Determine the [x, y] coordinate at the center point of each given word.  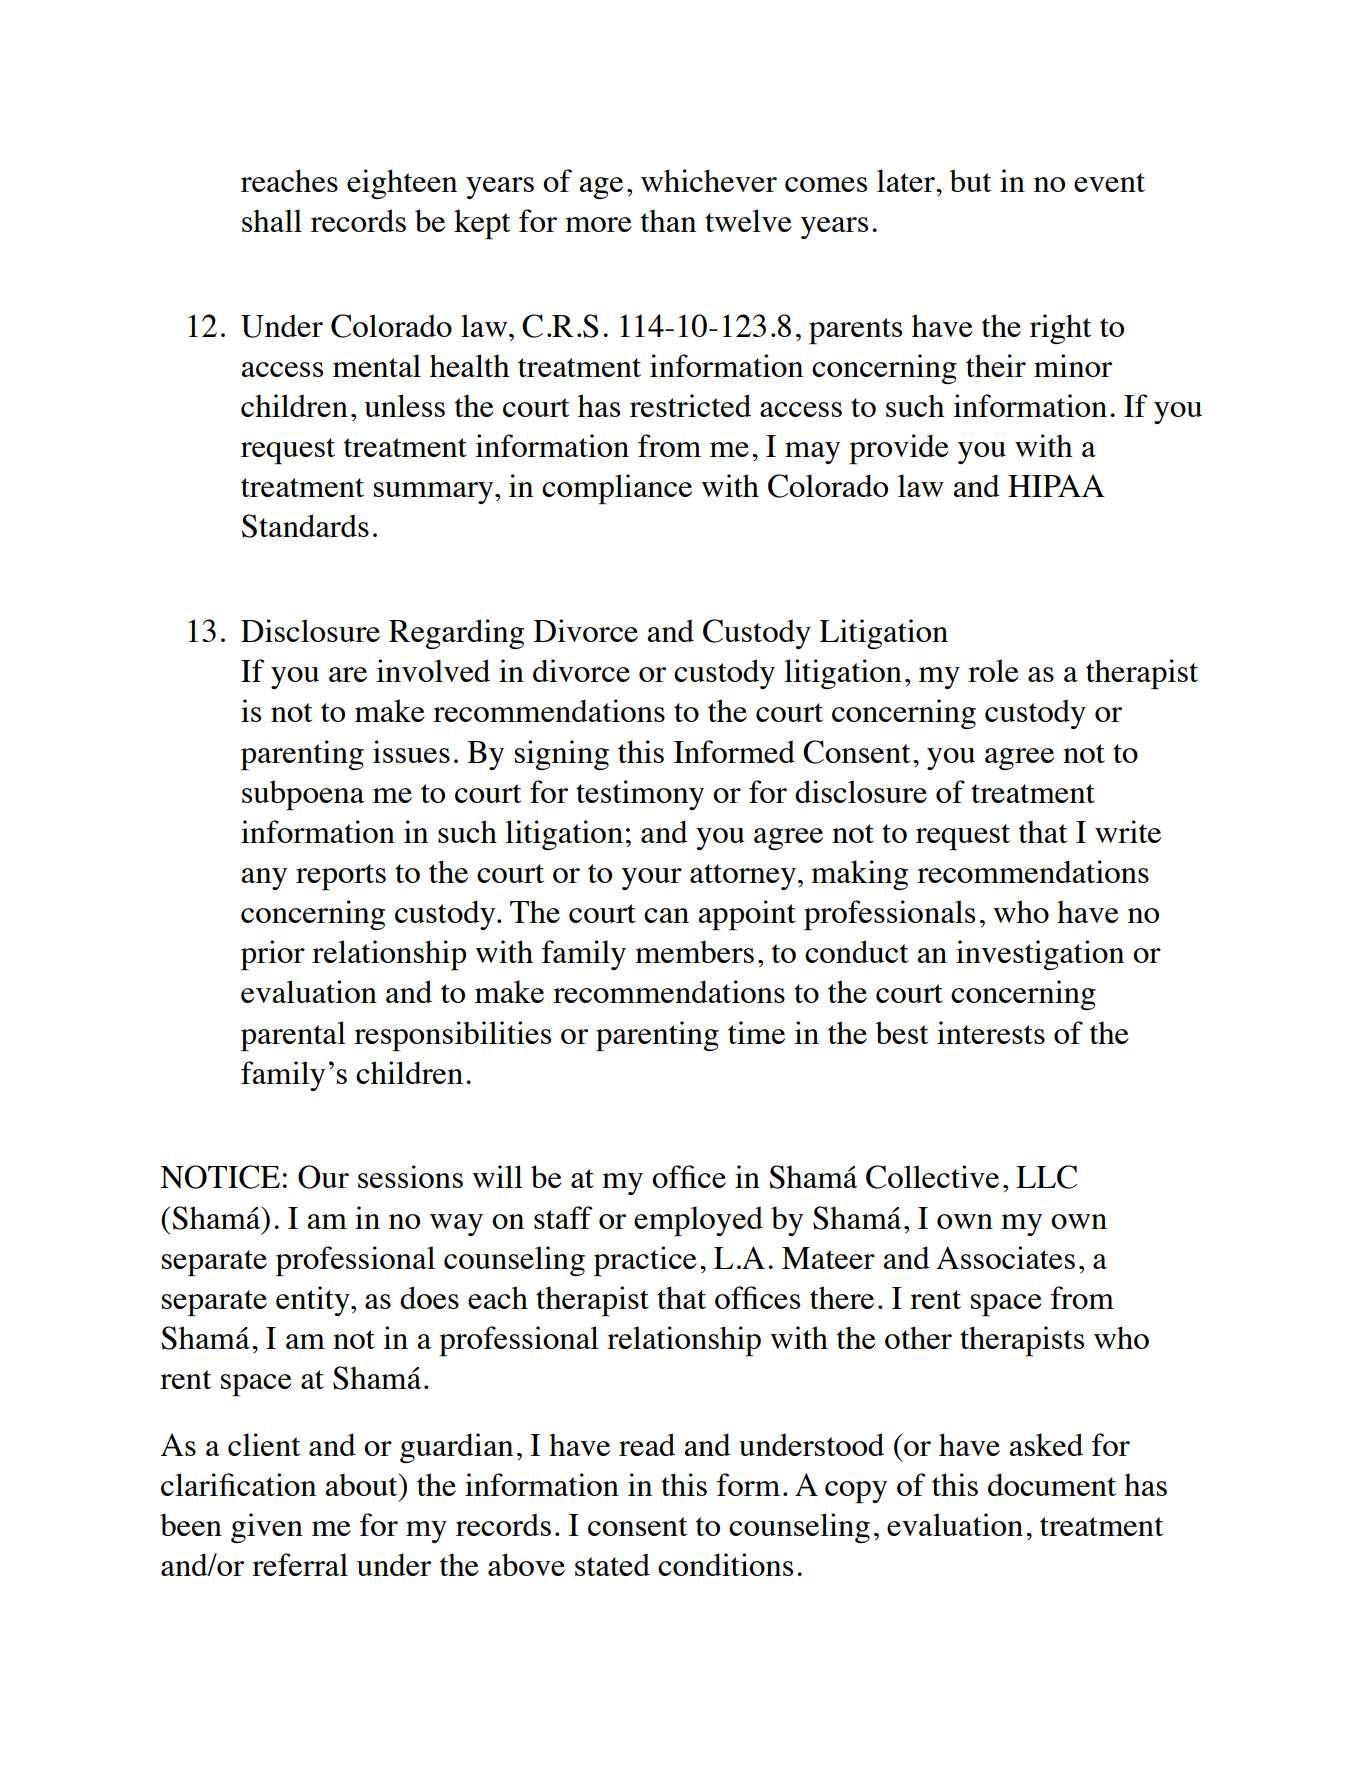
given [267, 1528]
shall [272, 220]
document [1052, 1484]
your [652, 879]
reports [341, 877]
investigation [1040, 955]
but [970, 180]
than [668, 220]
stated [612, 1564]
